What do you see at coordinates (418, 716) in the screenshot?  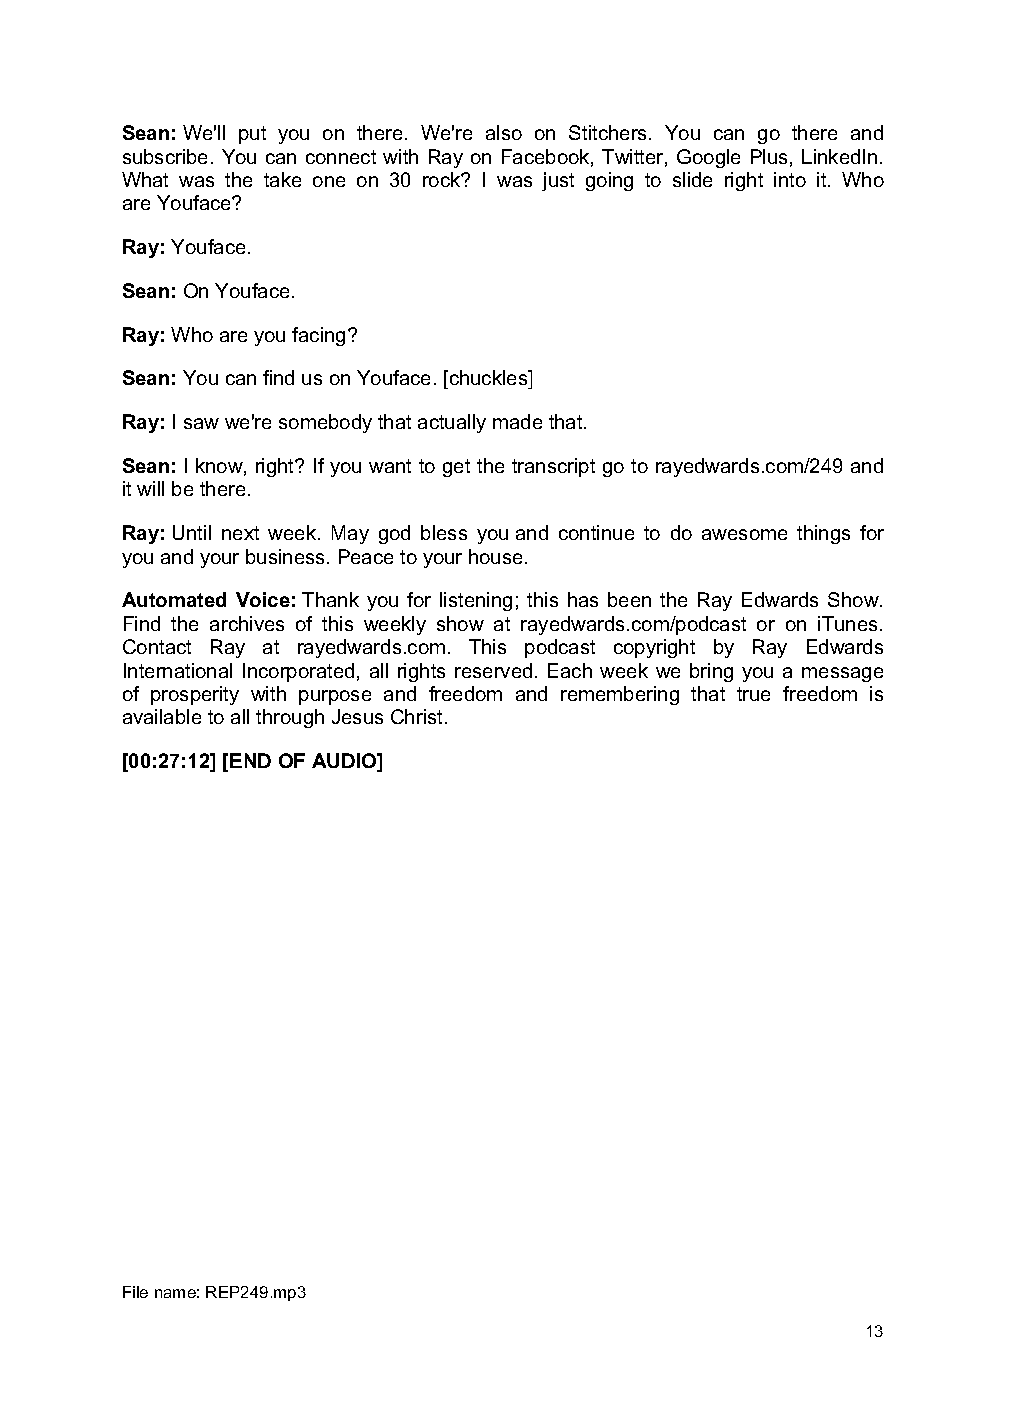 I see `Christ` at bounding box center [418, 716].
